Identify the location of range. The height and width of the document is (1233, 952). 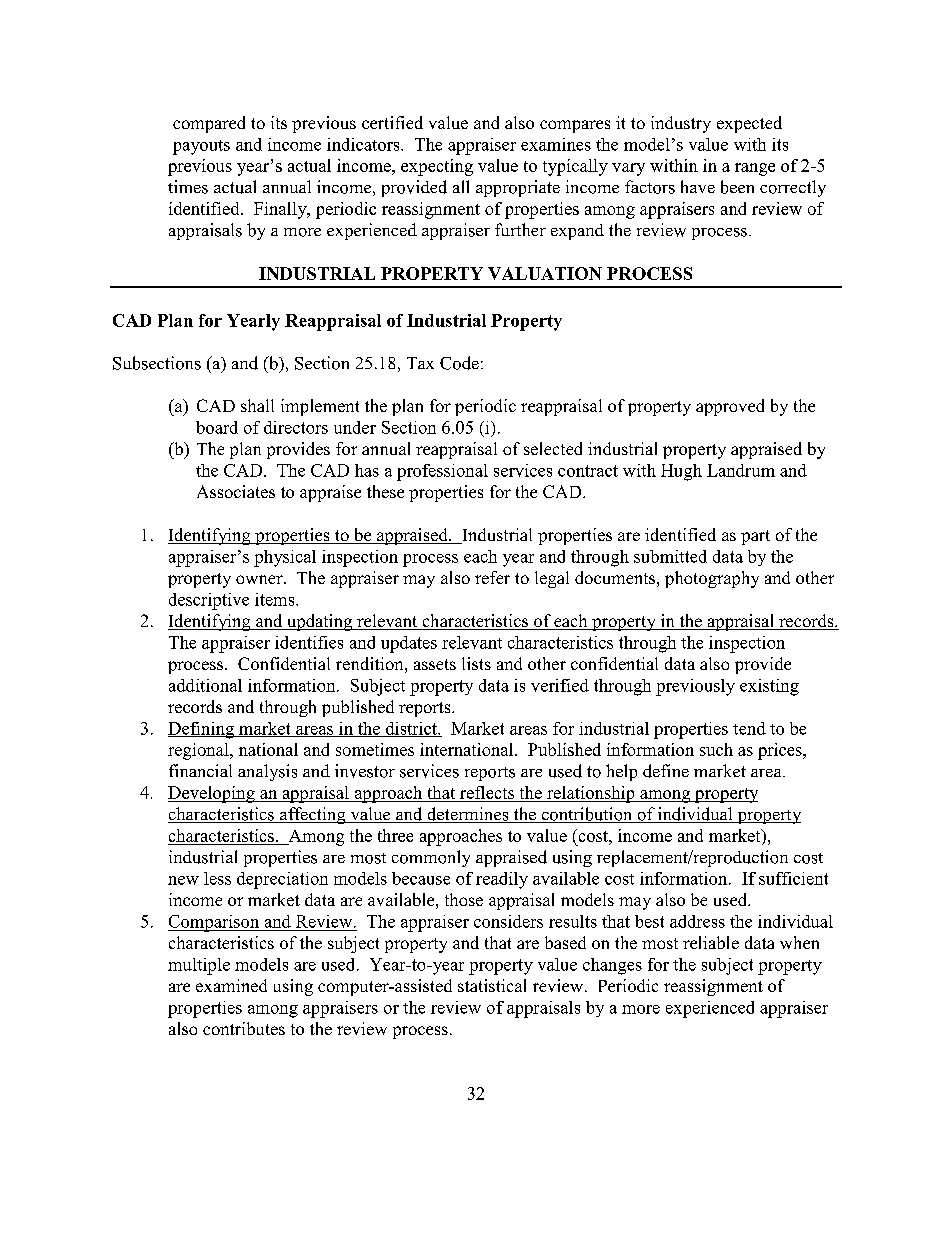
(755, 169).
